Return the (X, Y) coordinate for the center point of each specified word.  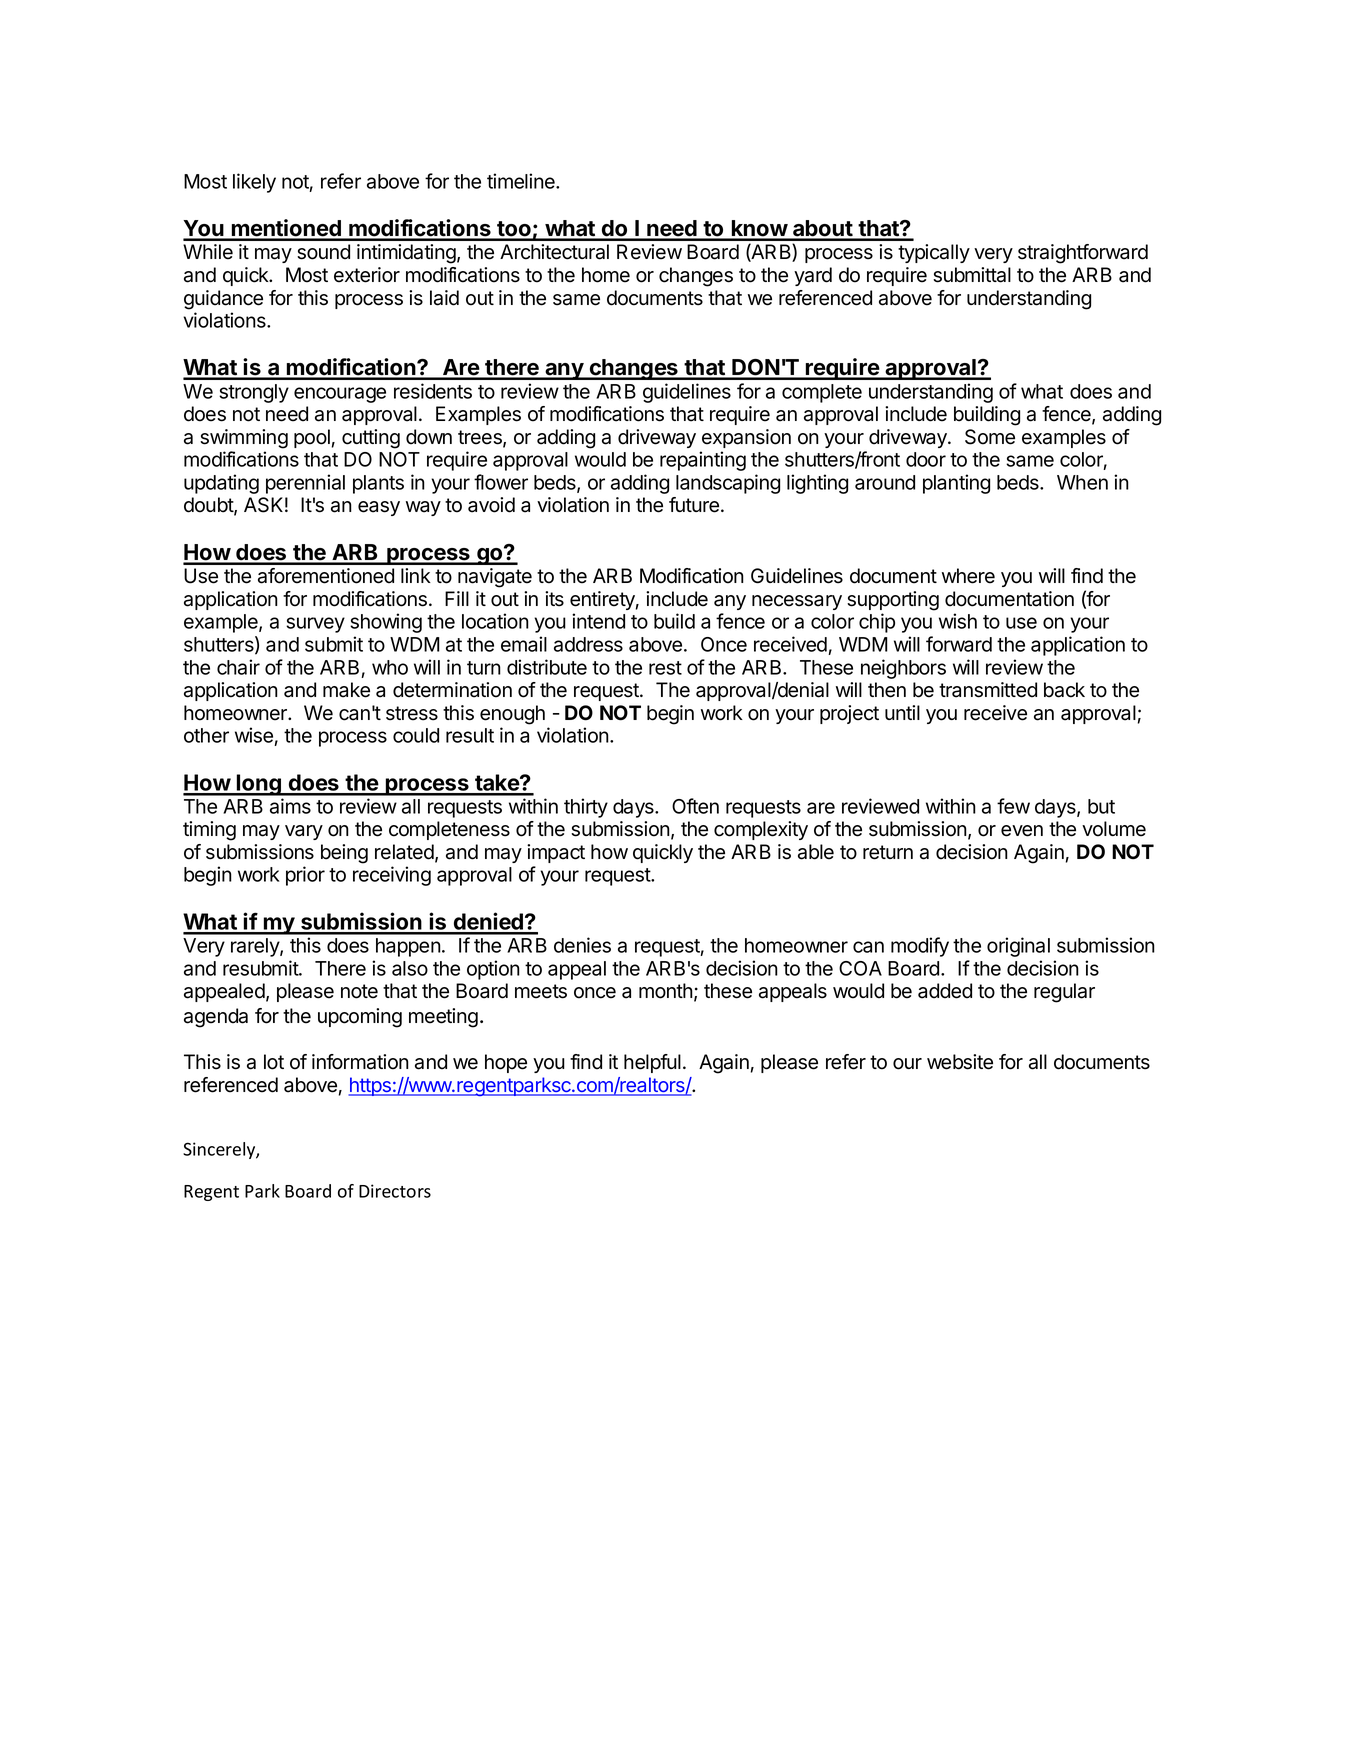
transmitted (988, 690)
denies (582, 945)
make (346, 690)
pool (312, 438)
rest (665, 668)
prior (305, 876)
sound (323, 252)
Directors (395, 1191)
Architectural (554, 252)
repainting (703, 461)
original (1018, 947)
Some (990, 437)
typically (934, 253)
